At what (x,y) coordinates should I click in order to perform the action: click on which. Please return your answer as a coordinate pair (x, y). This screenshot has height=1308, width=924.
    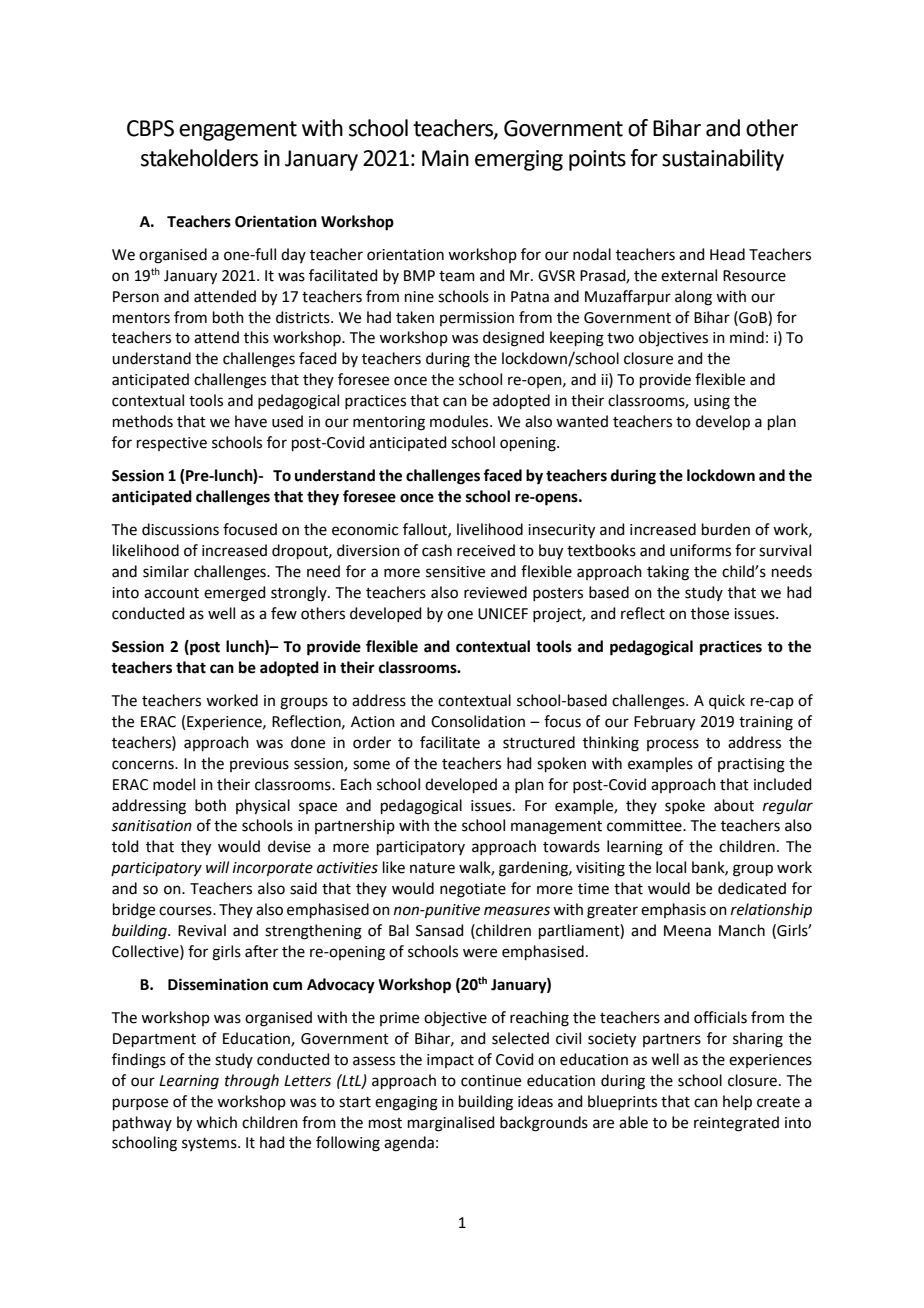
    Looking at the image, I should click on (216, 1122).
